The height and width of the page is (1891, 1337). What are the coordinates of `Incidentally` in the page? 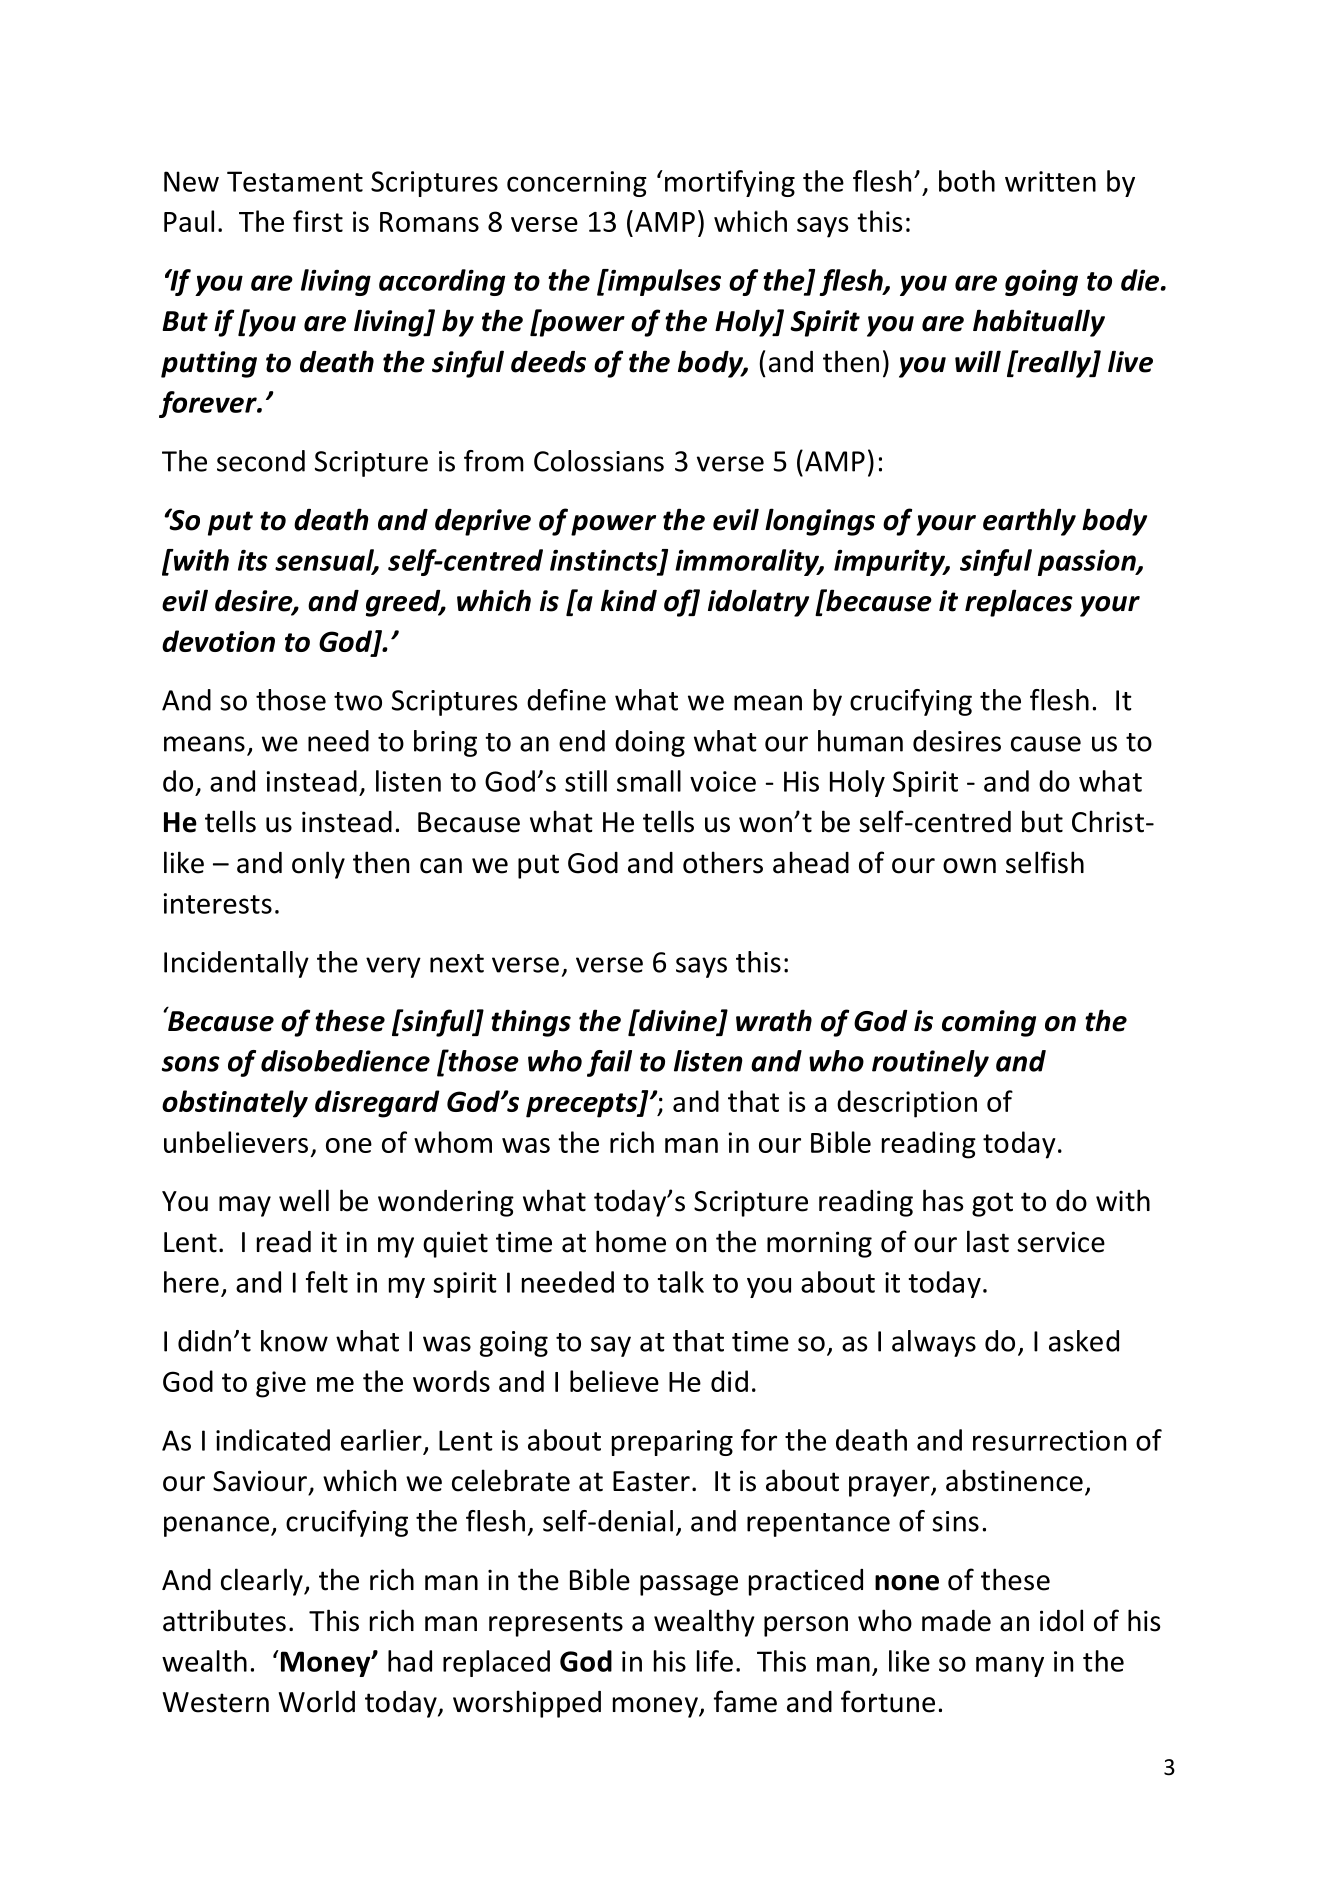 It's located at (236, 964).
